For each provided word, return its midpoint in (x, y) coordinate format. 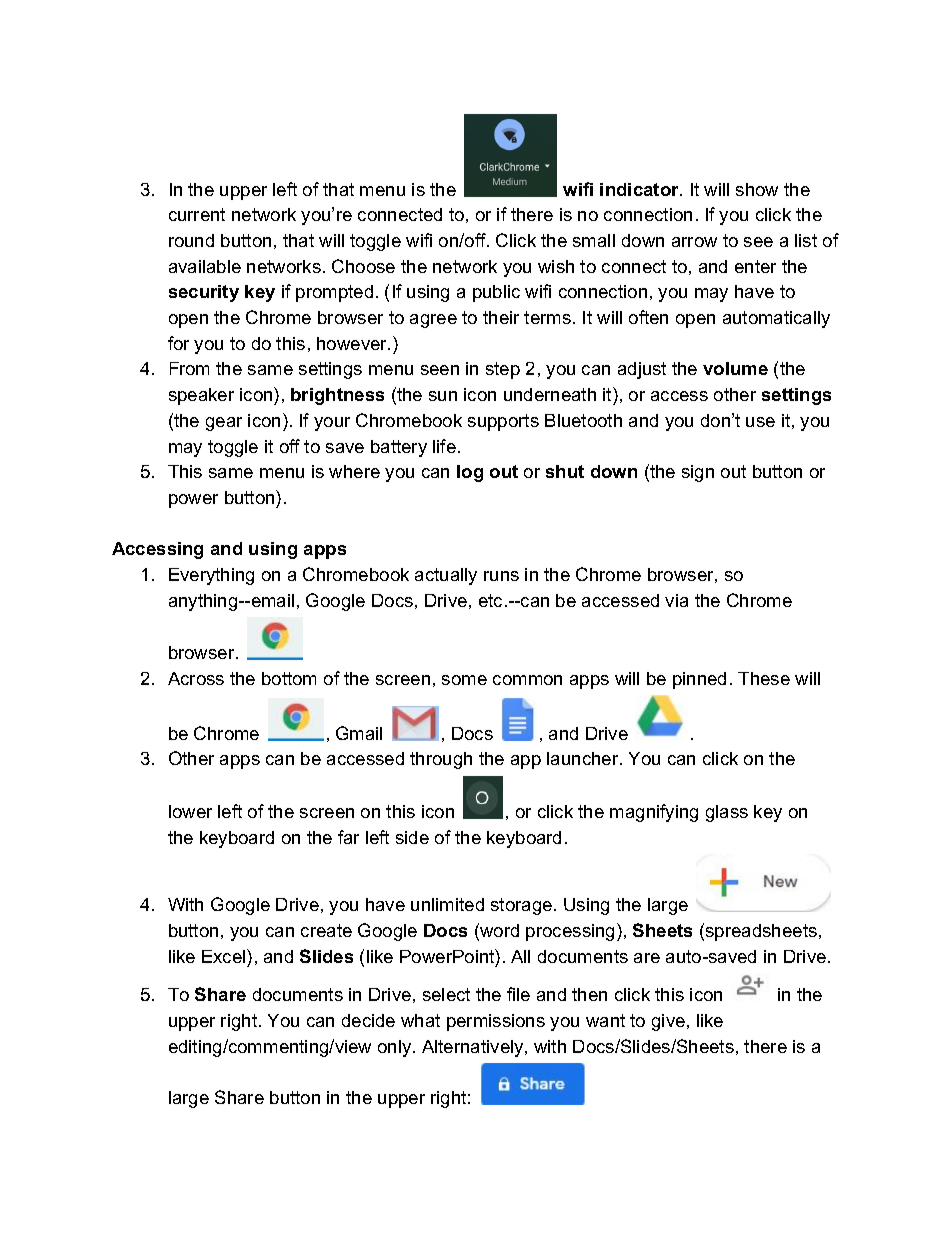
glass (727, 813)
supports (503, 422)
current (197, 214)
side (412, 837)
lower (190, 811)
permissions (496, 1022)
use (760, 422)
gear (224, 424)
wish (556, 266)
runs (501, 576)
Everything (211, 576)
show (757, 189)
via (676, 600)
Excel (225, 956)
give (668, 1022)
